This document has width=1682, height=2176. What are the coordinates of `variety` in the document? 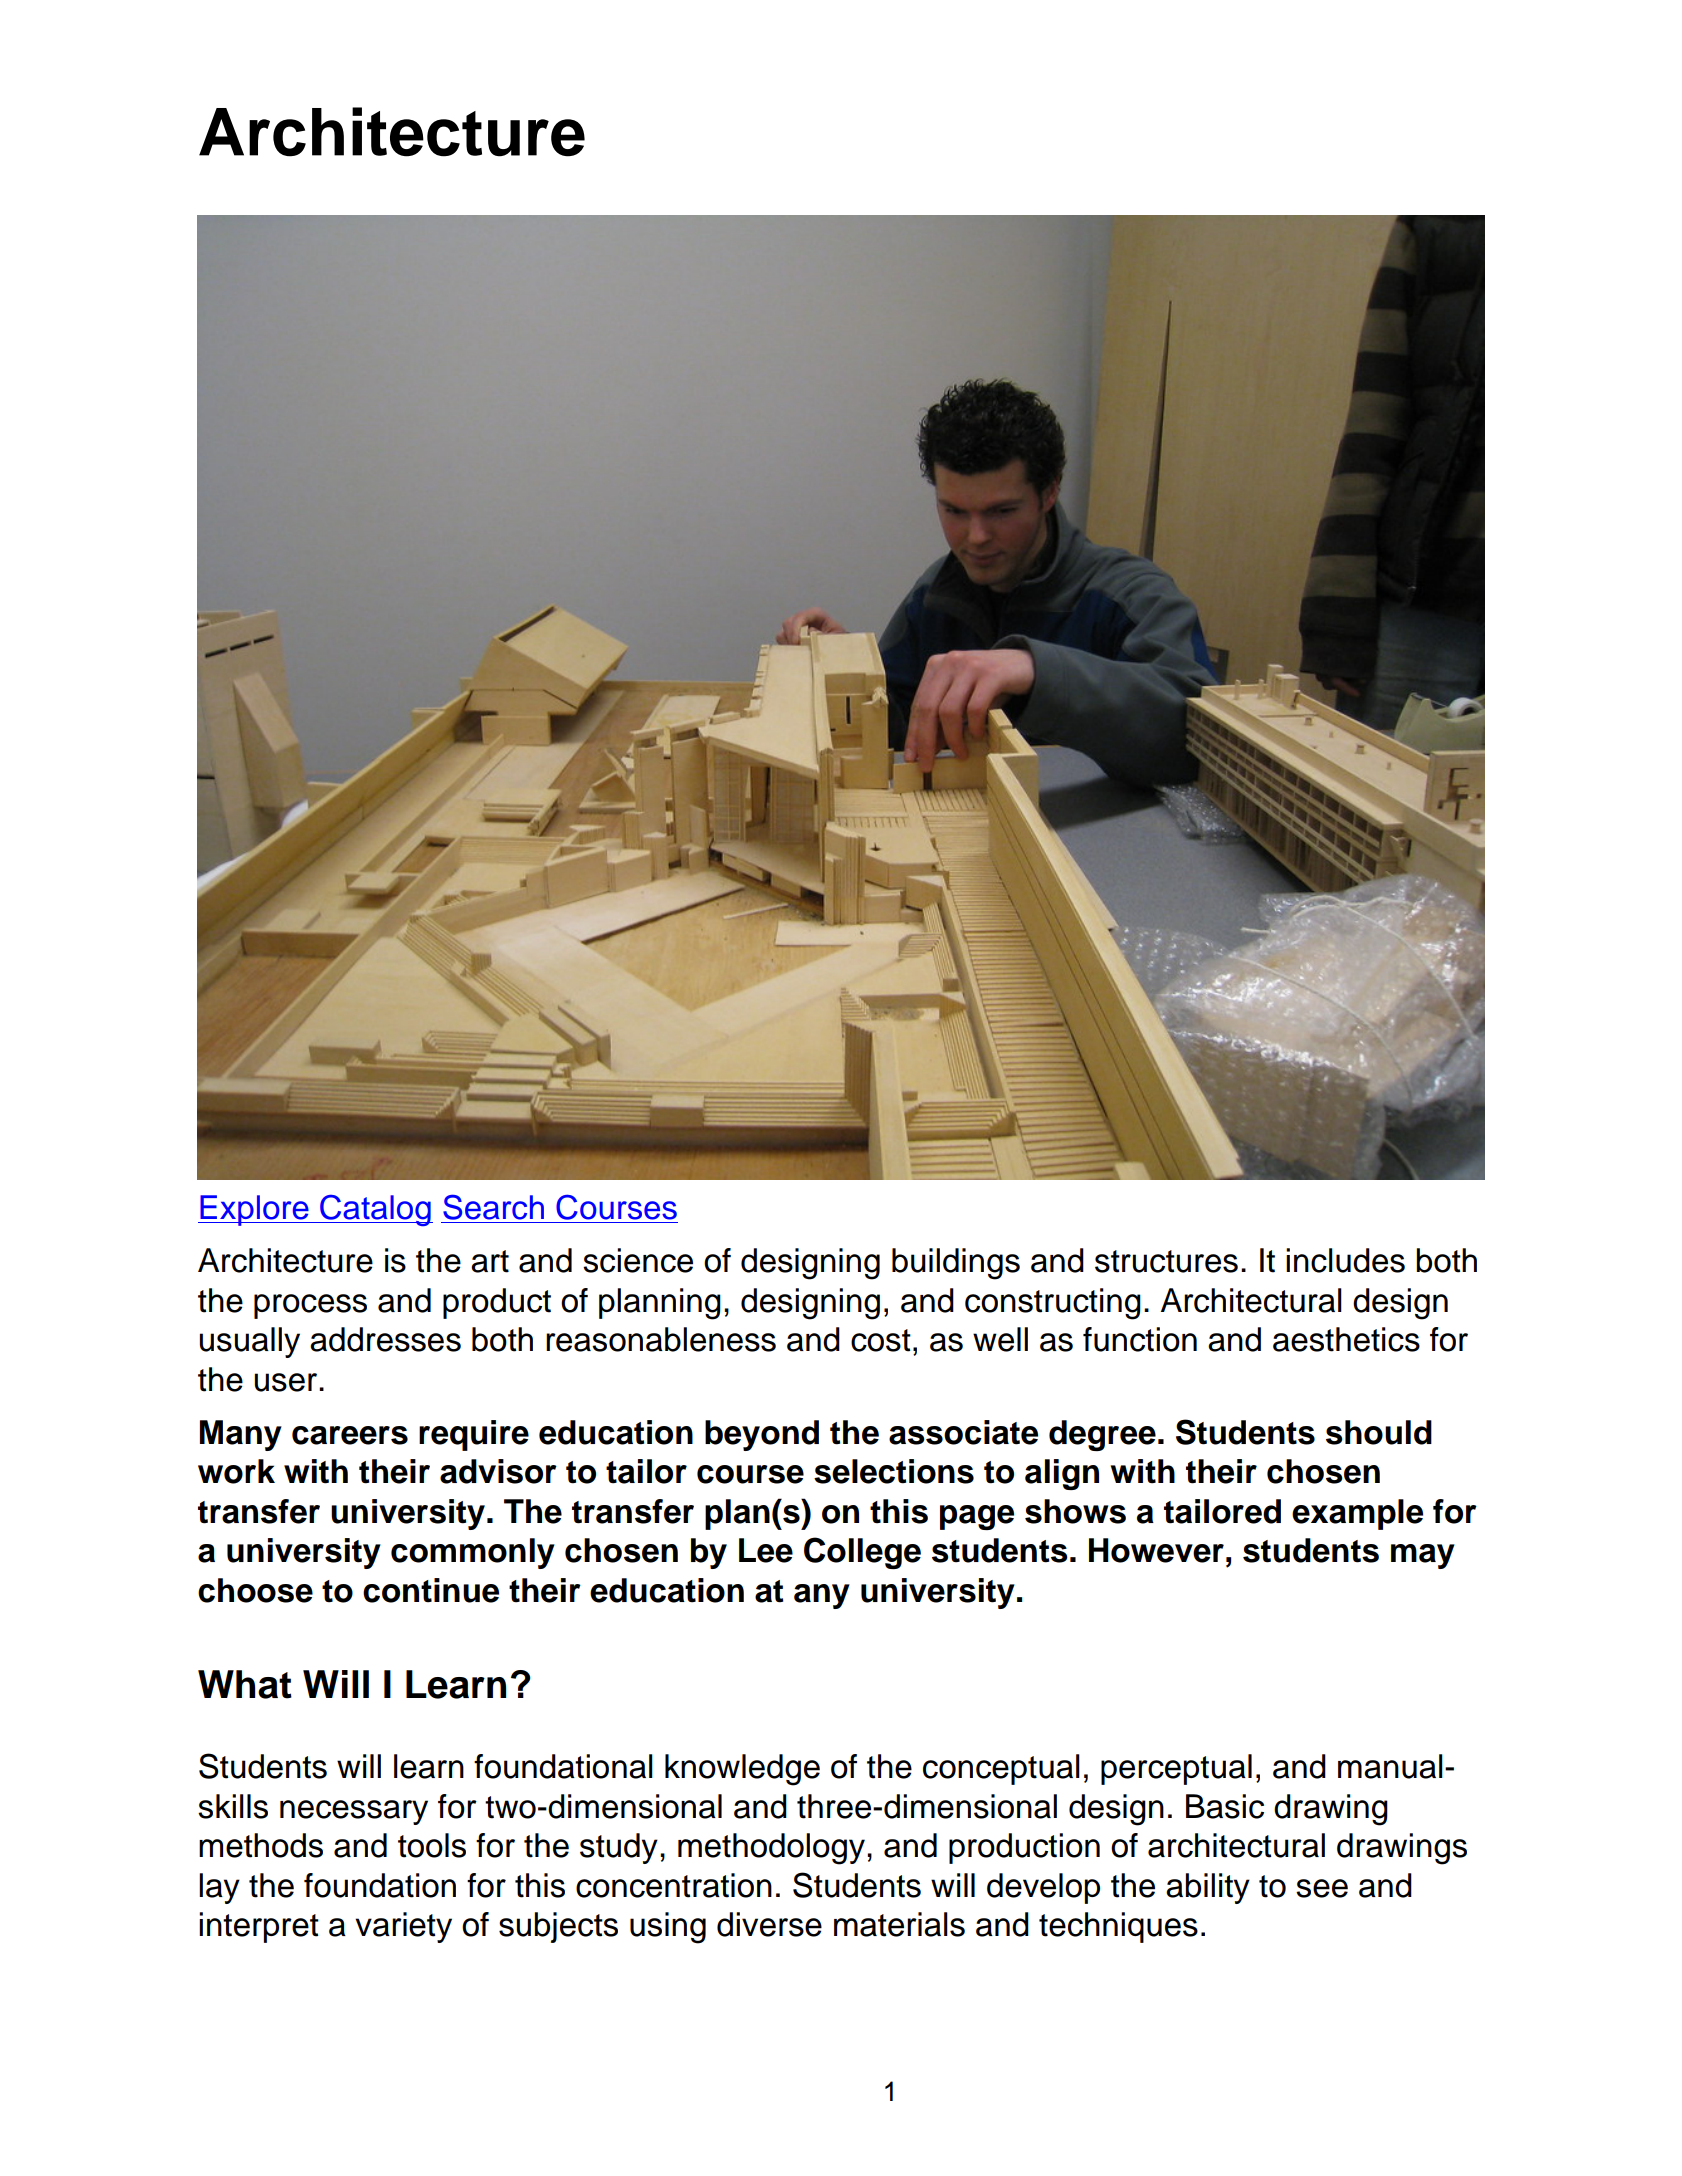 It's located at (403, 1927).
